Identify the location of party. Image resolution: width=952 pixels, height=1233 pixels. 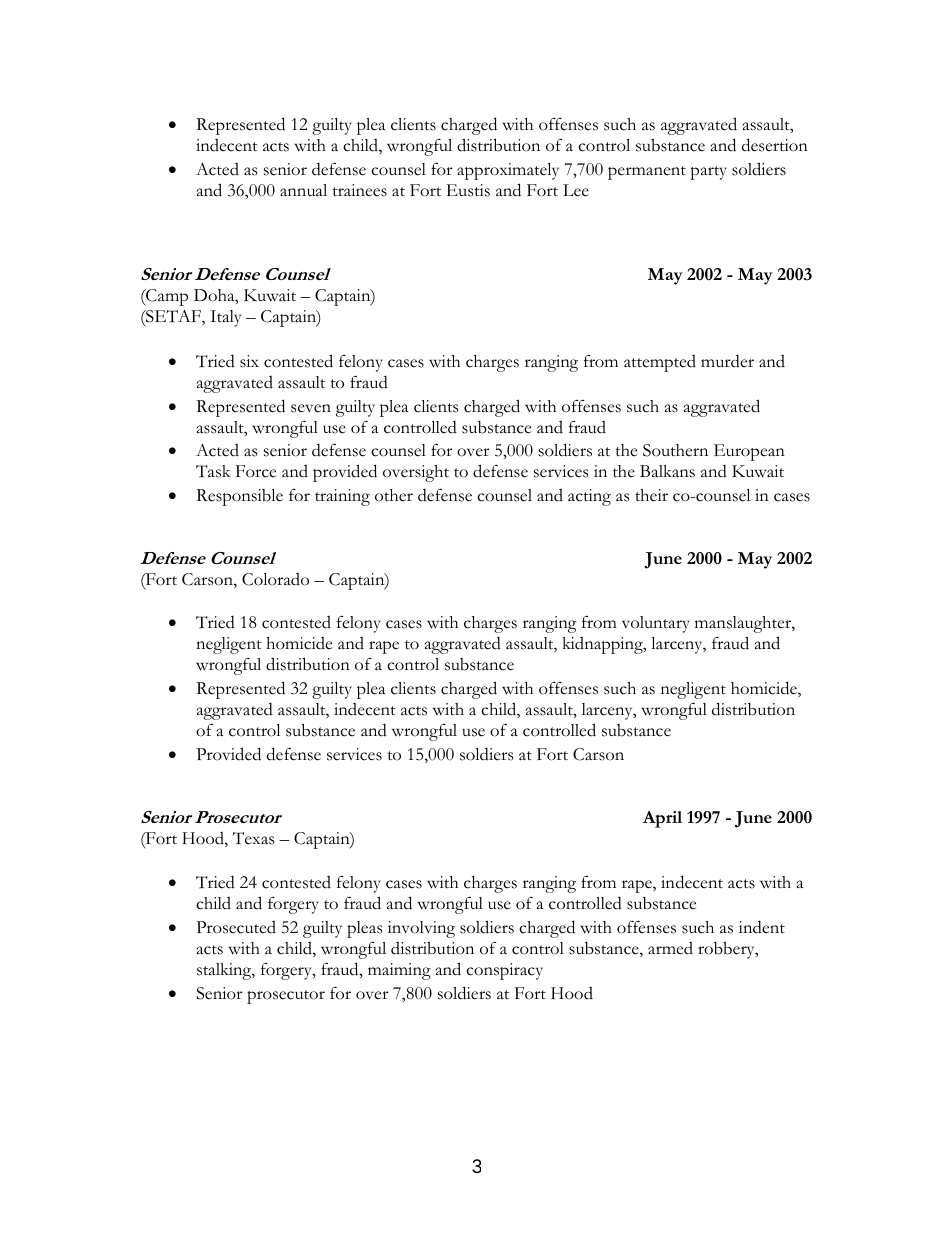
(708, 173).
